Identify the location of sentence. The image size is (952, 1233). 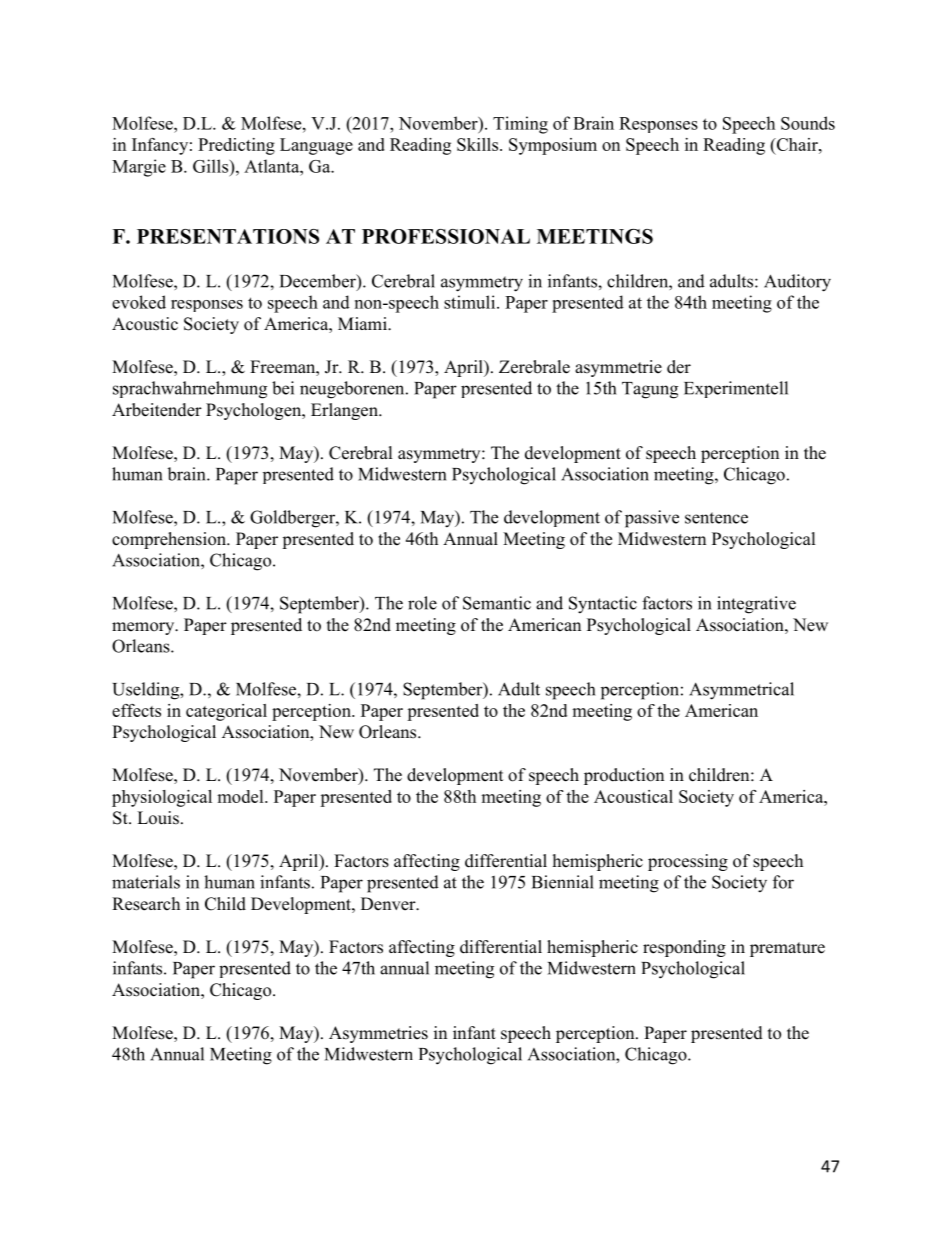
(716, 518).
